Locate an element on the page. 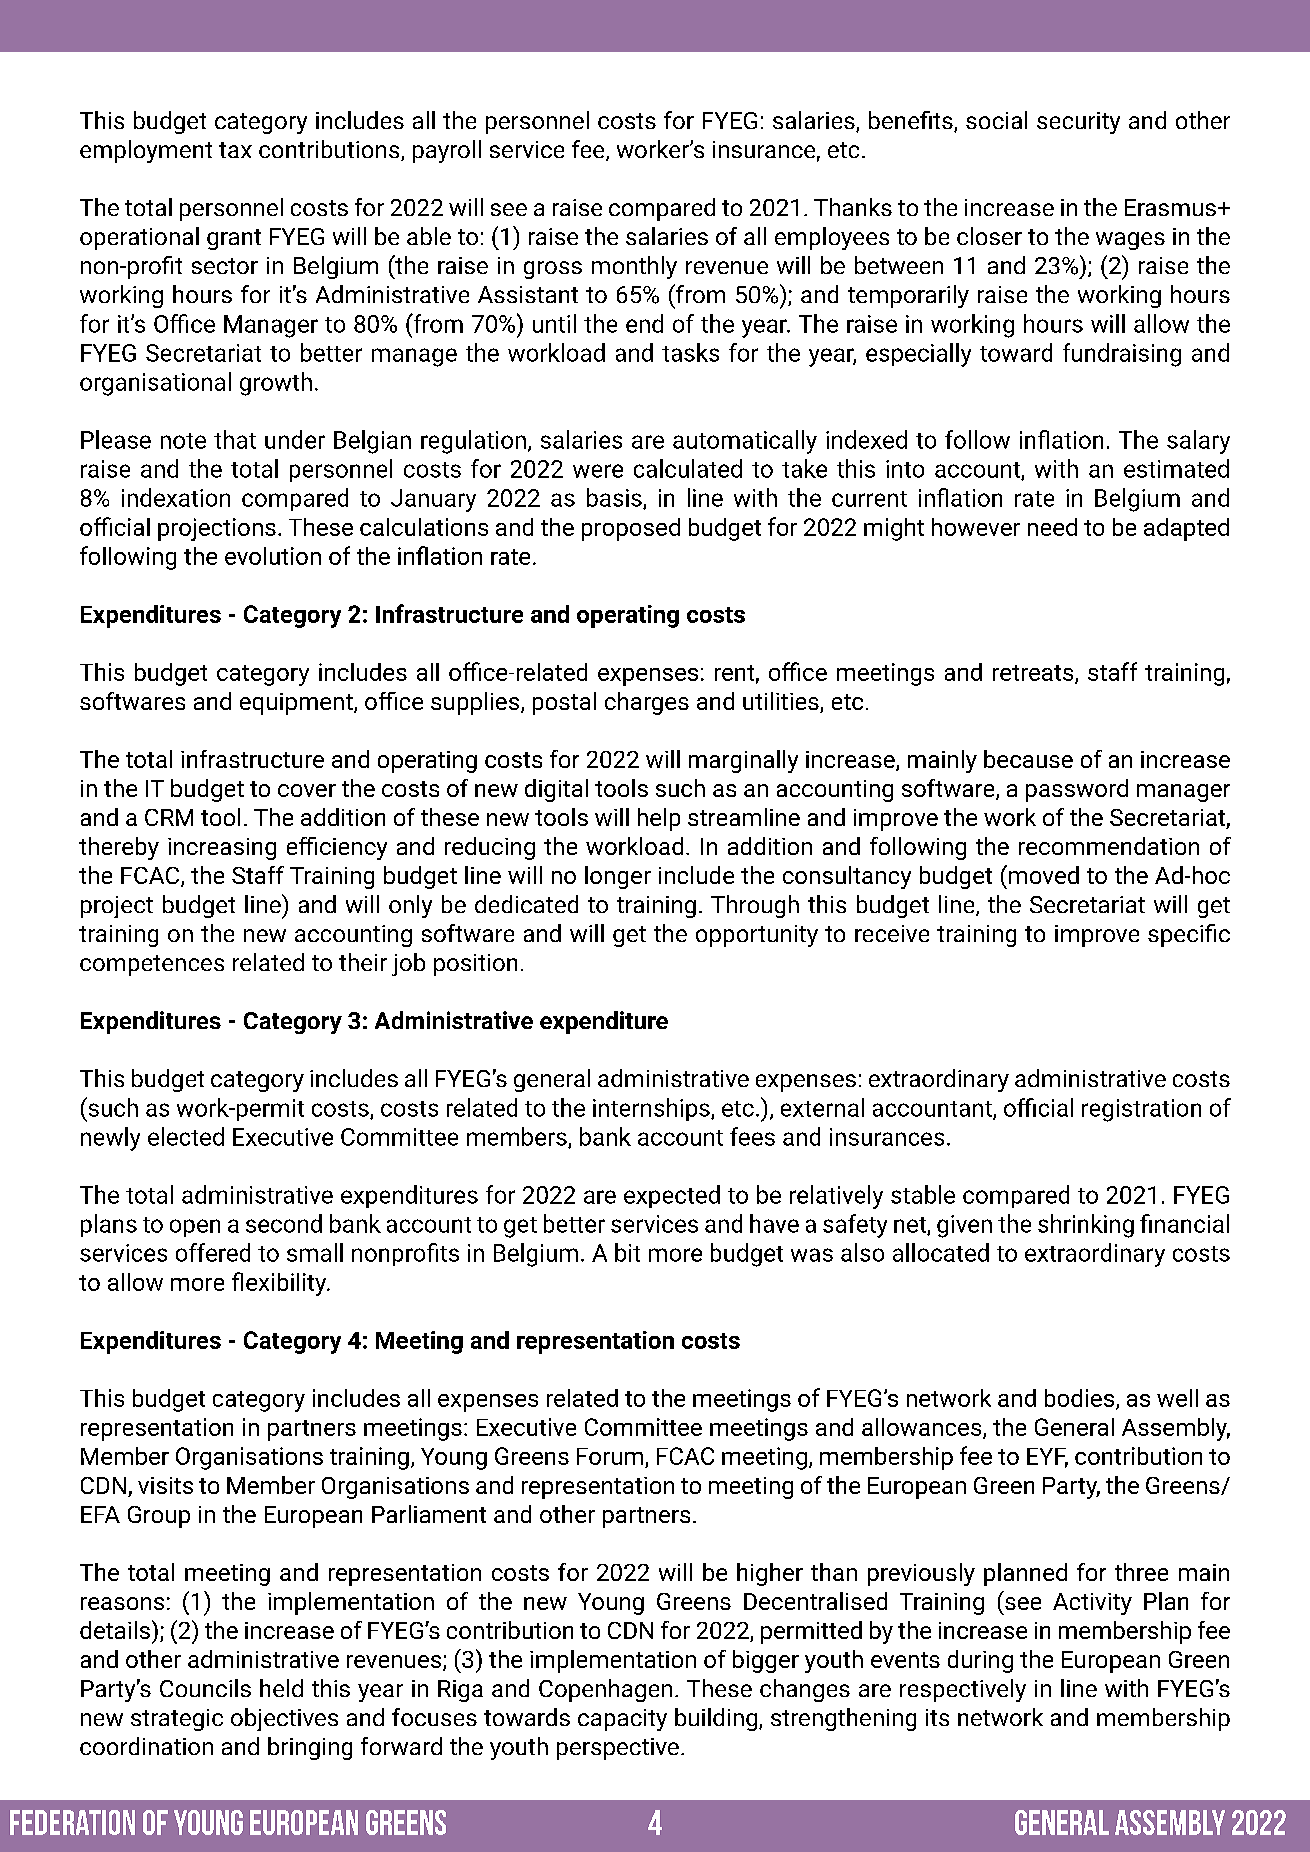 The height and width of the document is (1852, 1310). moved is located at coordinates (1044, 875).
